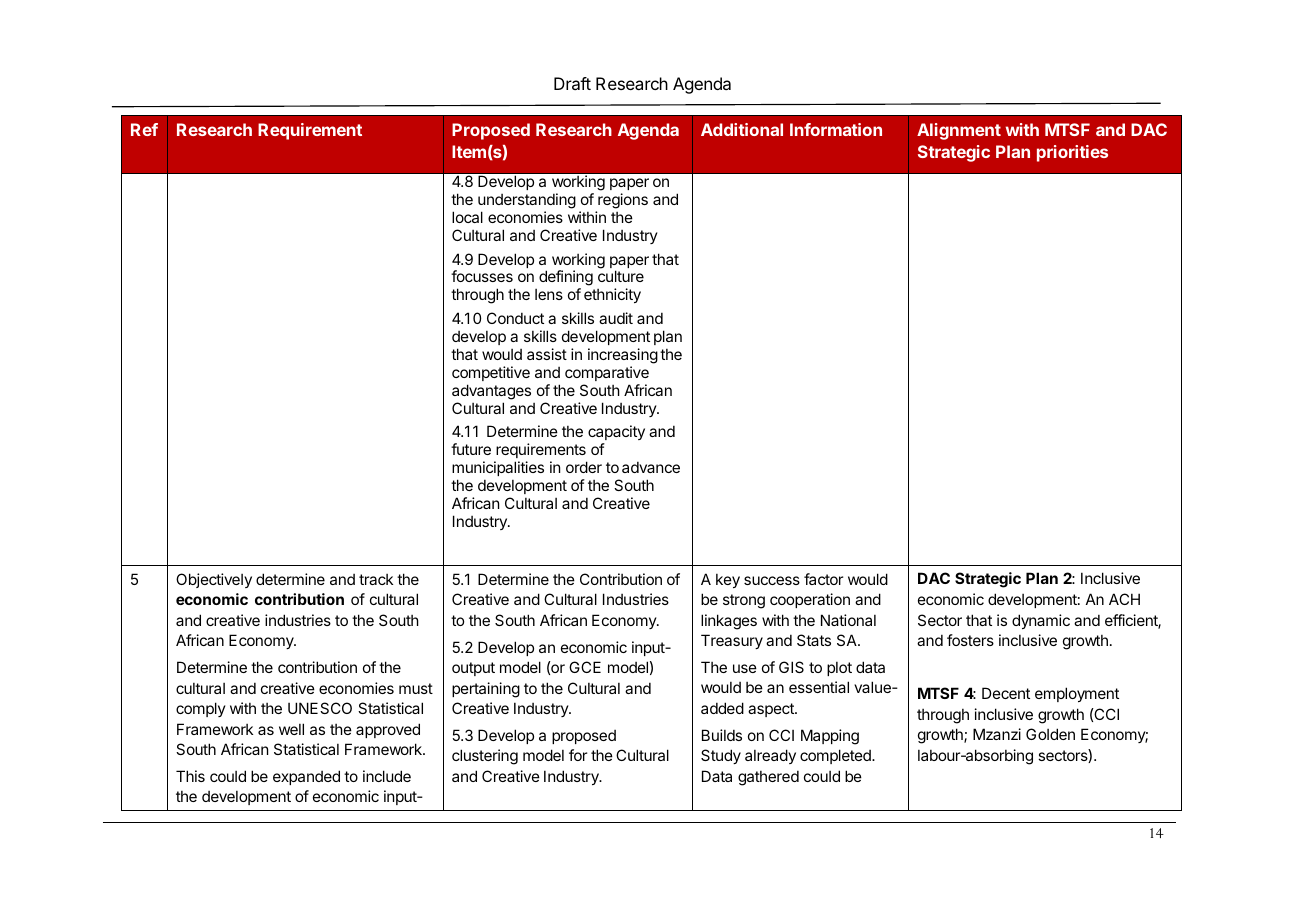 The width and height of the image is (1307, 924). I want to click on Golden, so click(1050, 734).
